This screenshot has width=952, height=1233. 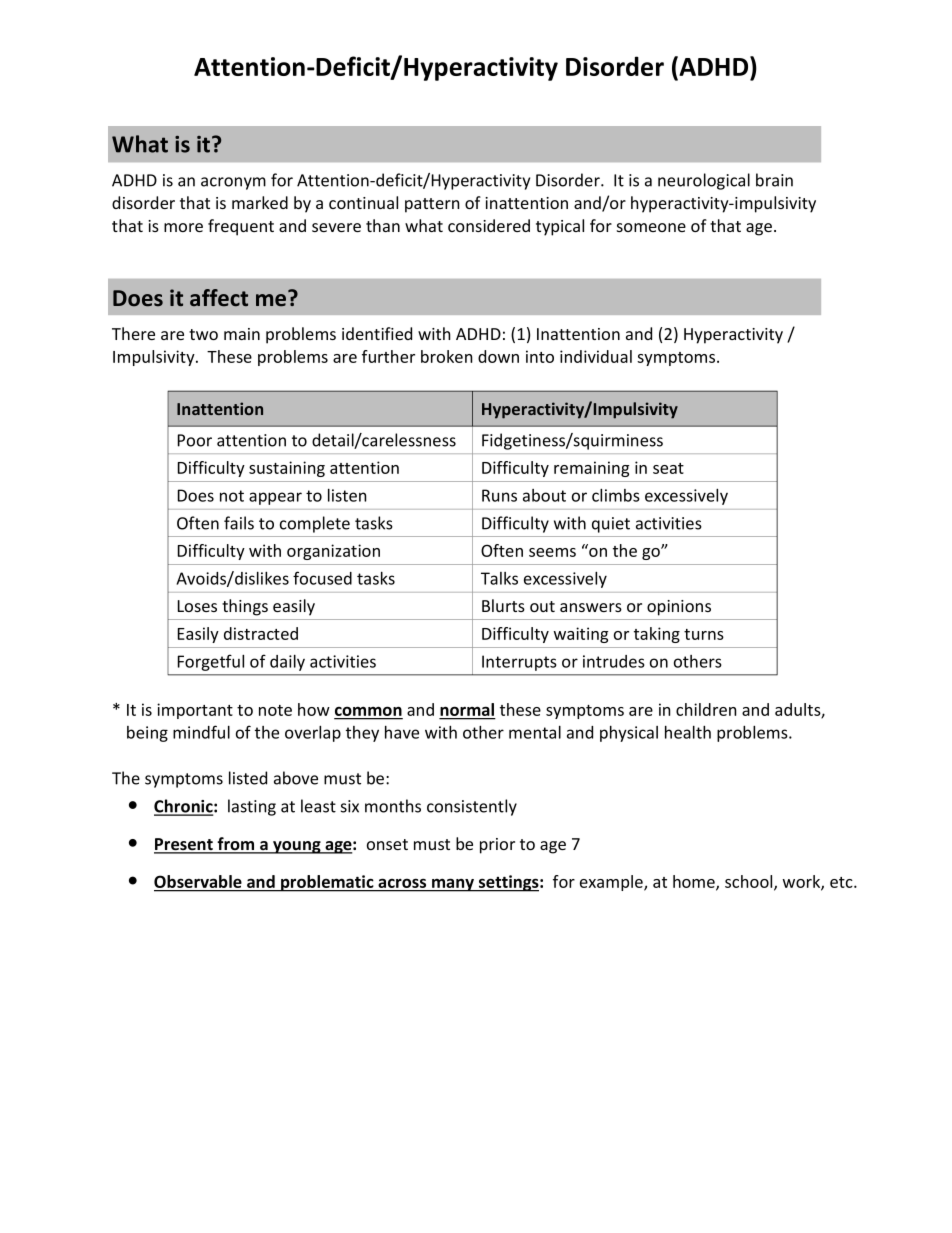 What do you see at coordinates (195, 711) in the screenshot?
I see `important` at bounding box center [195, 711].
